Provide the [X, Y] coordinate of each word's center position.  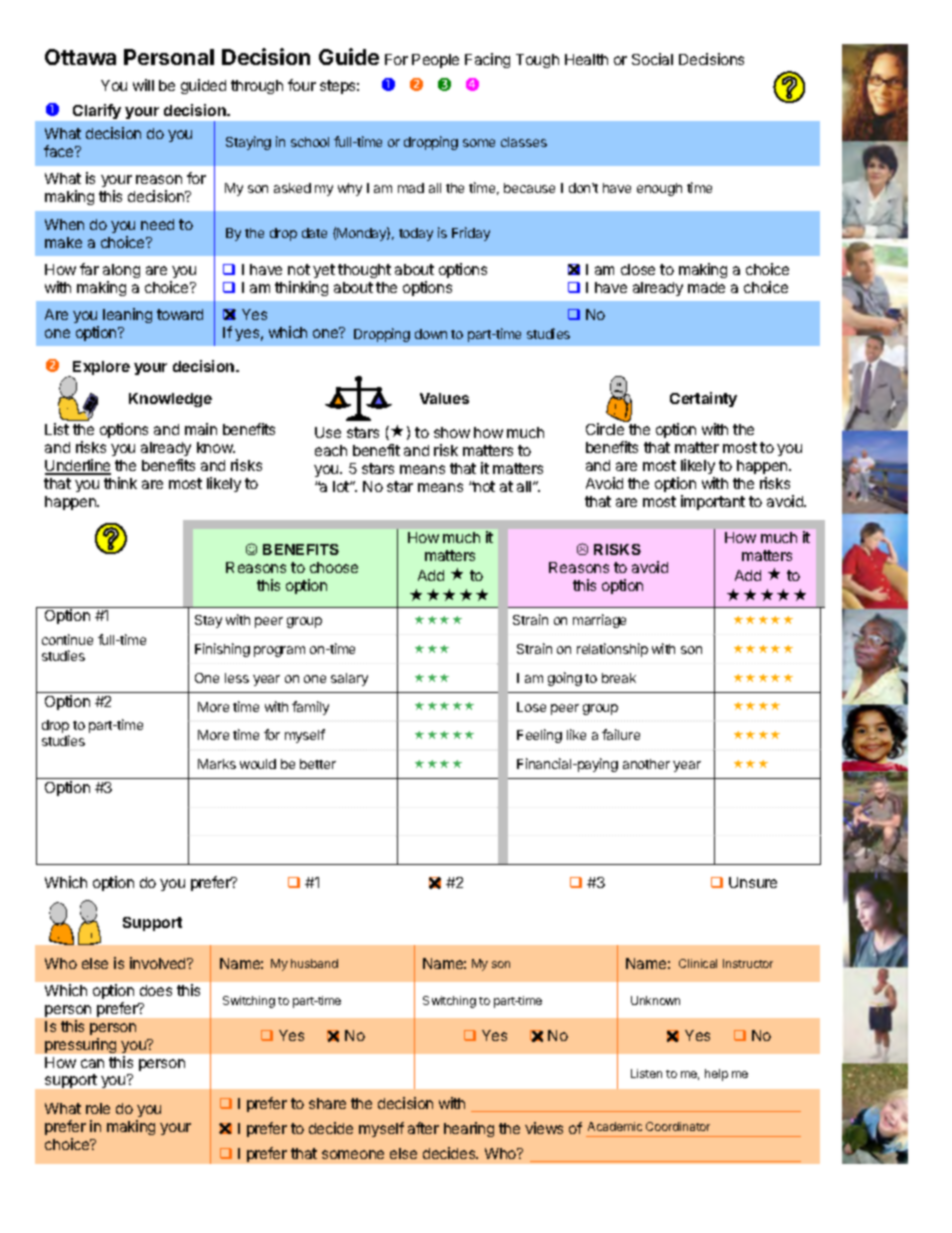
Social [652, 59]
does [156, 990]
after [423, 1128]
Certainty [703, 399]
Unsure [753, 882]
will [143, 85]
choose [334, 567]
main [201, 429]
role [98, 1108]
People [435, 61]
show [452, 432]
